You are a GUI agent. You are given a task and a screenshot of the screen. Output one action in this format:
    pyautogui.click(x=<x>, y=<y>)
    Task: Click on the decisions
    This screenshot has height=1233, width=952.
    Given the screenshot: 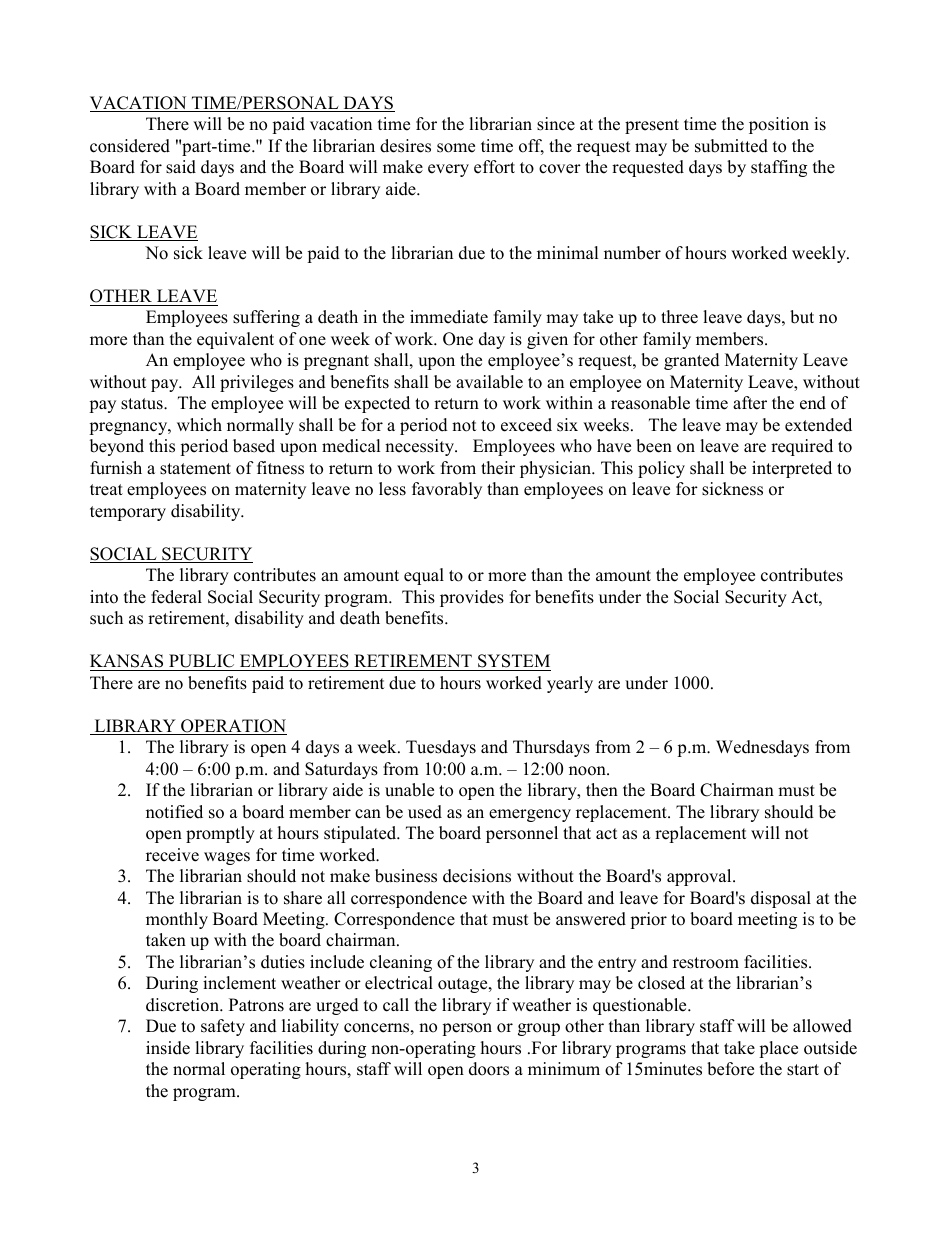 What is the action you would take?
    pyautogui.click(x=477, y=876)
